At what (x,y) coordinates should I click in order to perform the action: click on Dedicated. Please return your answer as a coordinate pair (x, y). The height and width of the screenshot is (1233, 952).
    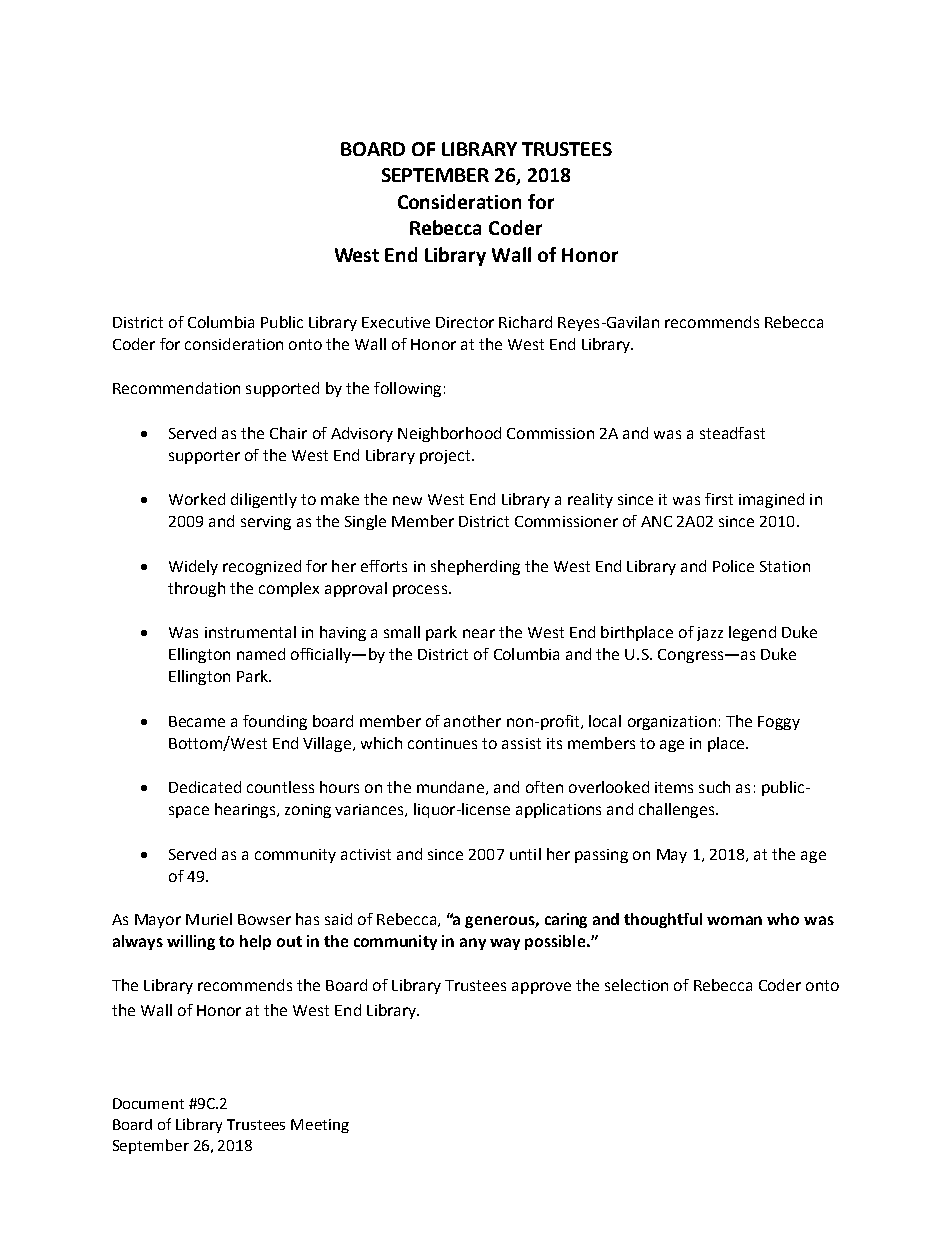
    Looking at the image, I should click on (205, 787).
